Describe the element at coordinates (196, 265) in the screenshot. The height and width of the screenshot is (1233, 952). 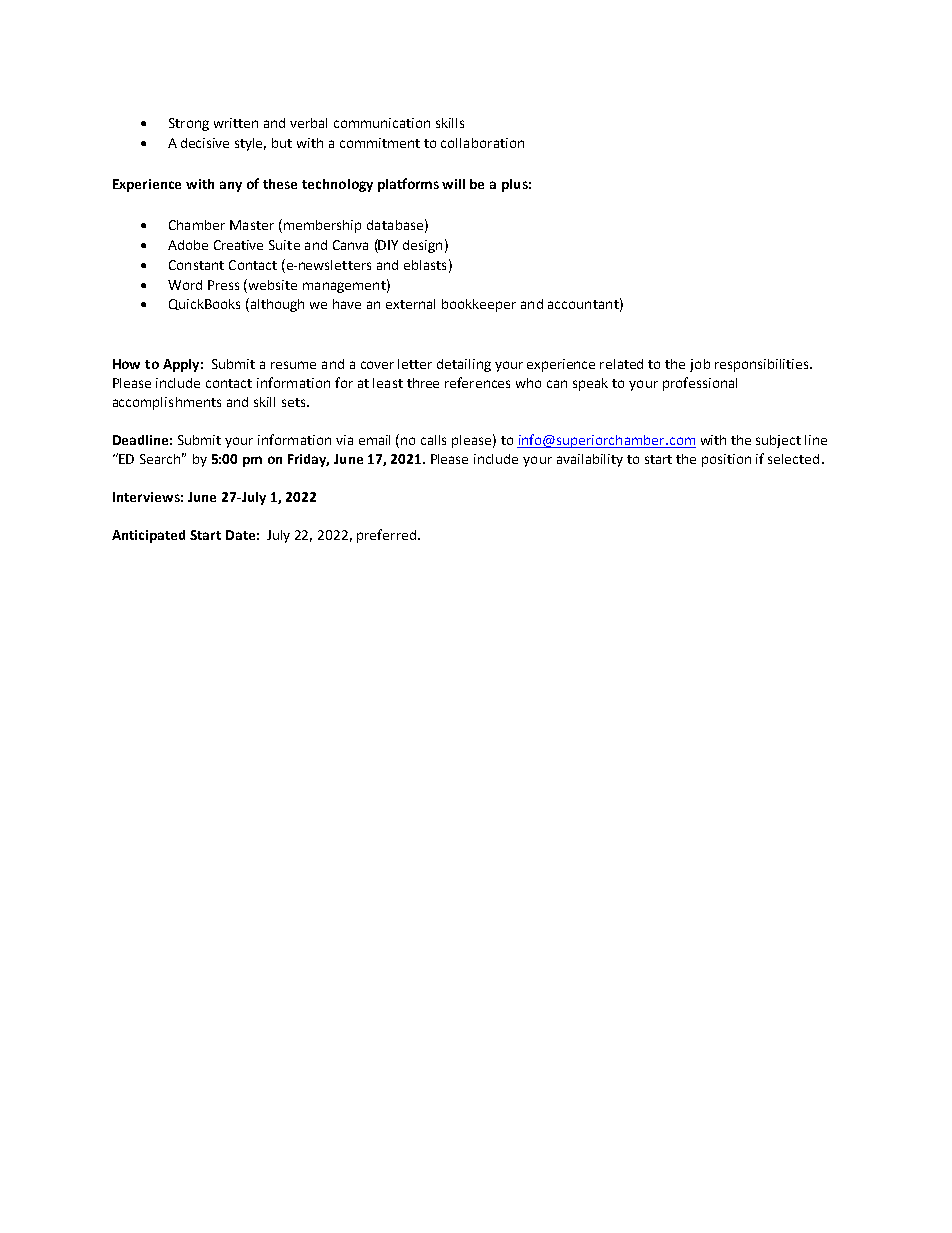
I see `Constant` at that location.
